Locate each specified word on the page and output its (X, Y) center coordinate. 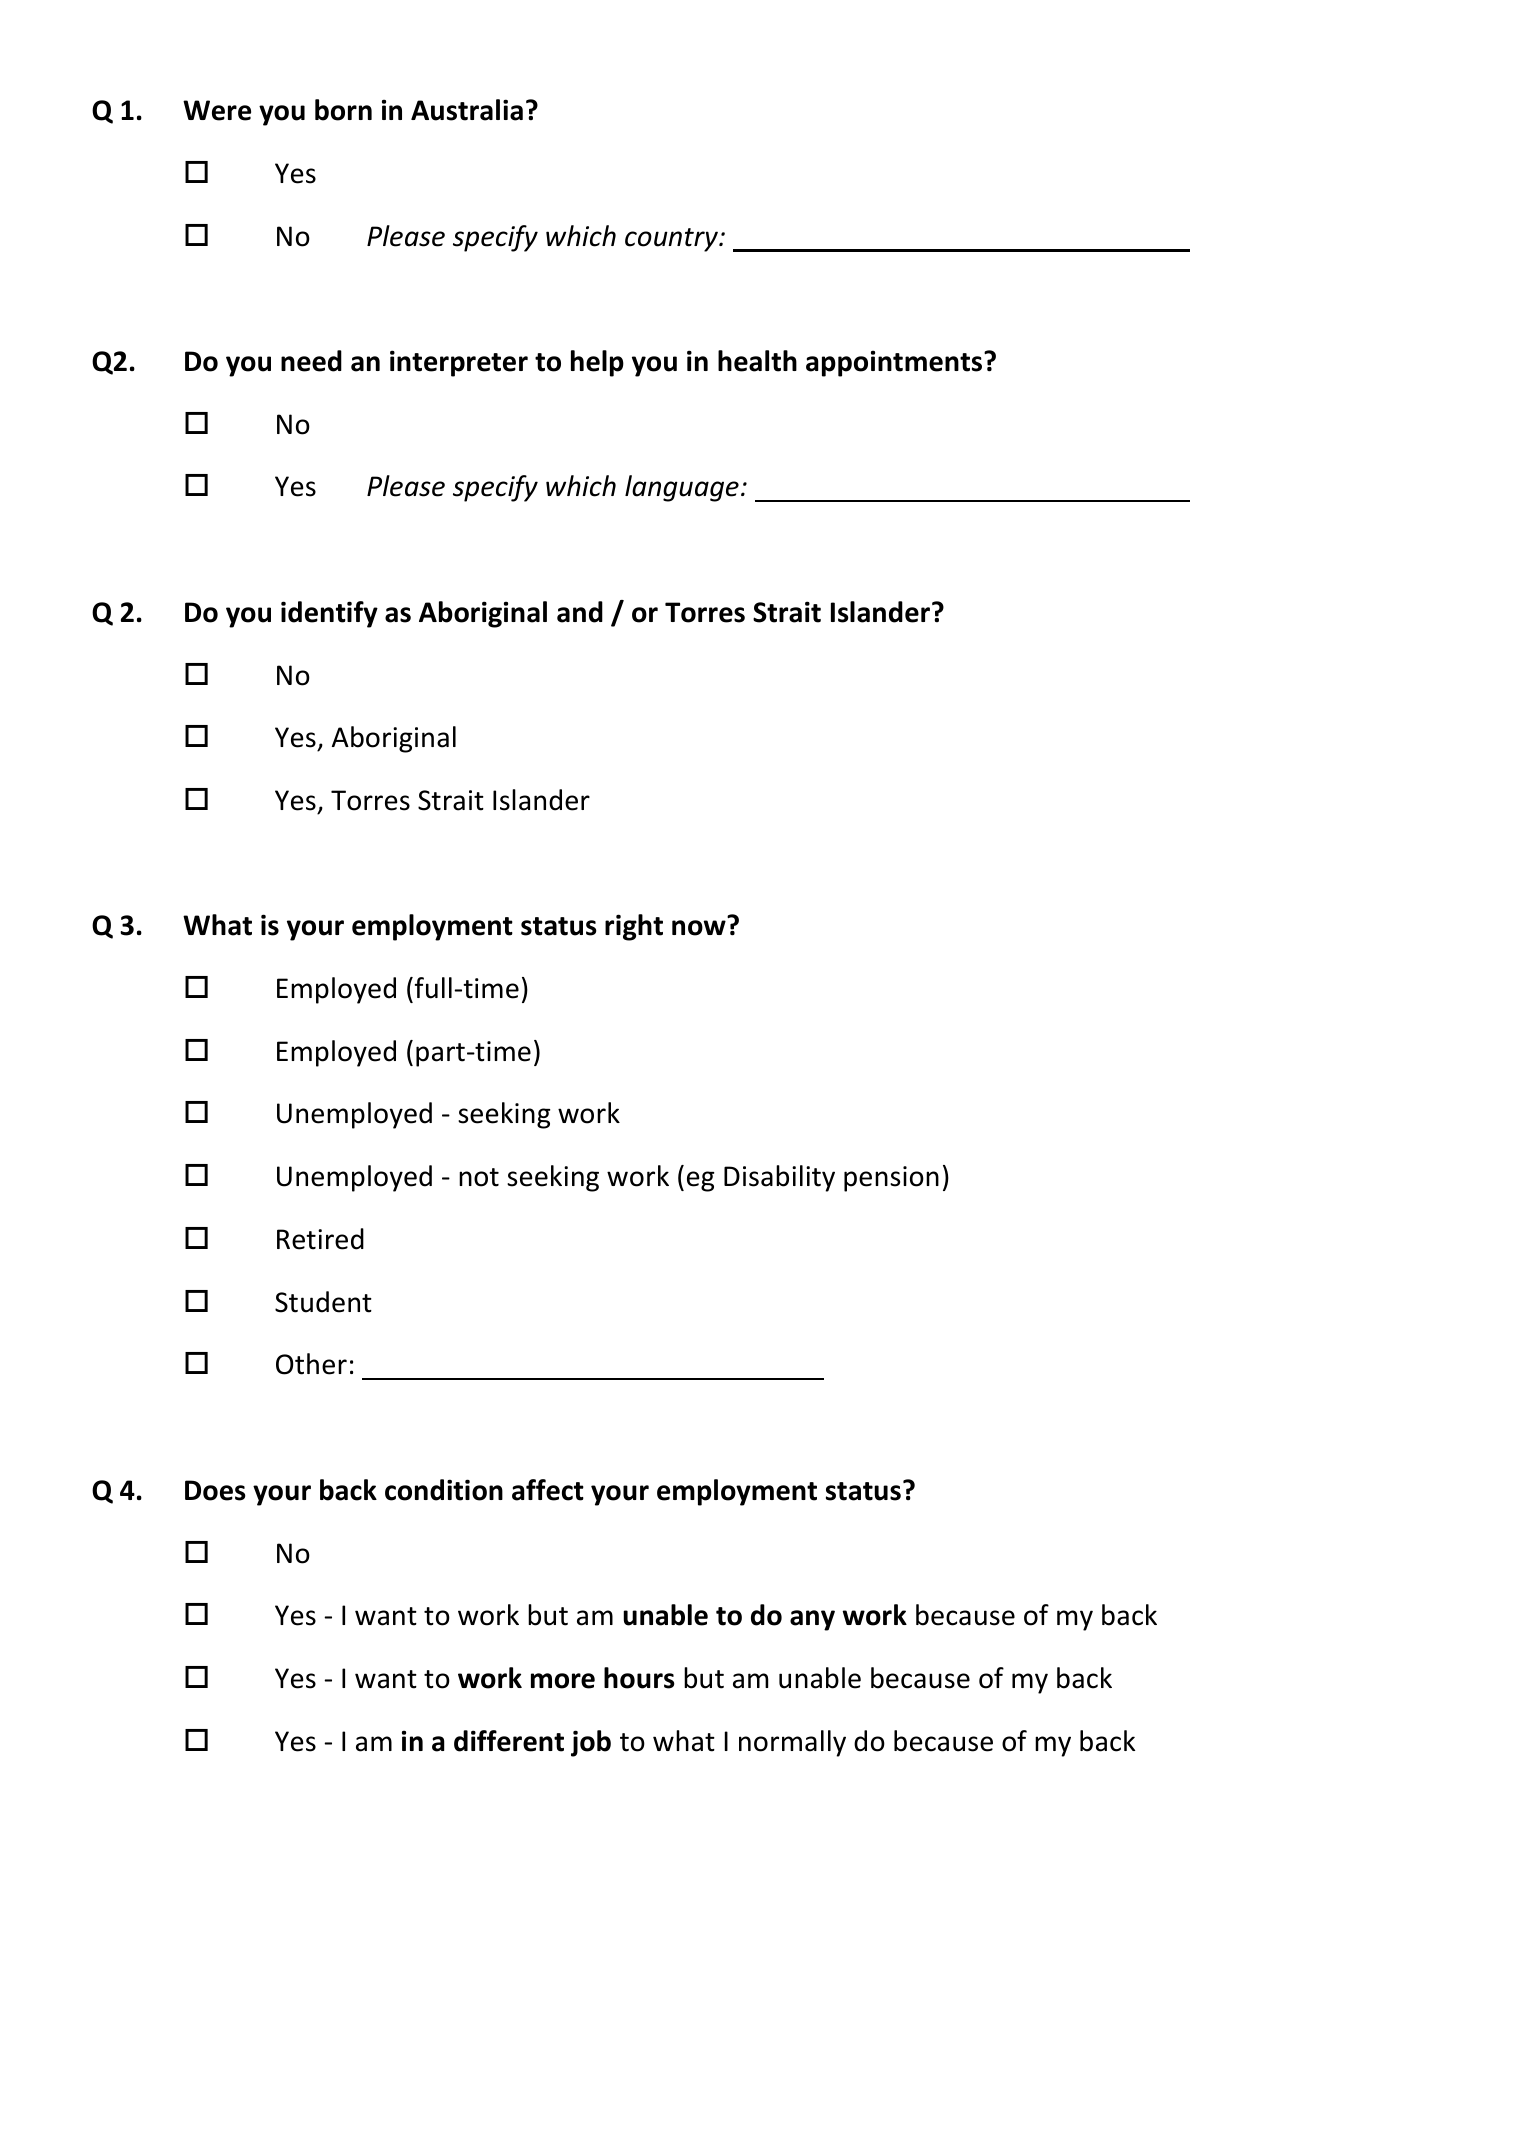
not (479, 1177)
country (673, 240)
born (343, 110)
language (682, 488)
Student (323, 1302)
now (699, 928)
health (757, 361)
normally (792, 1743)
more (563, 1681)
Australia (467, 110)
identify (329, 614)
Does (215, 1490)
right (634, 927)
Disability (779, 1178)
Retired (320, 1239)
